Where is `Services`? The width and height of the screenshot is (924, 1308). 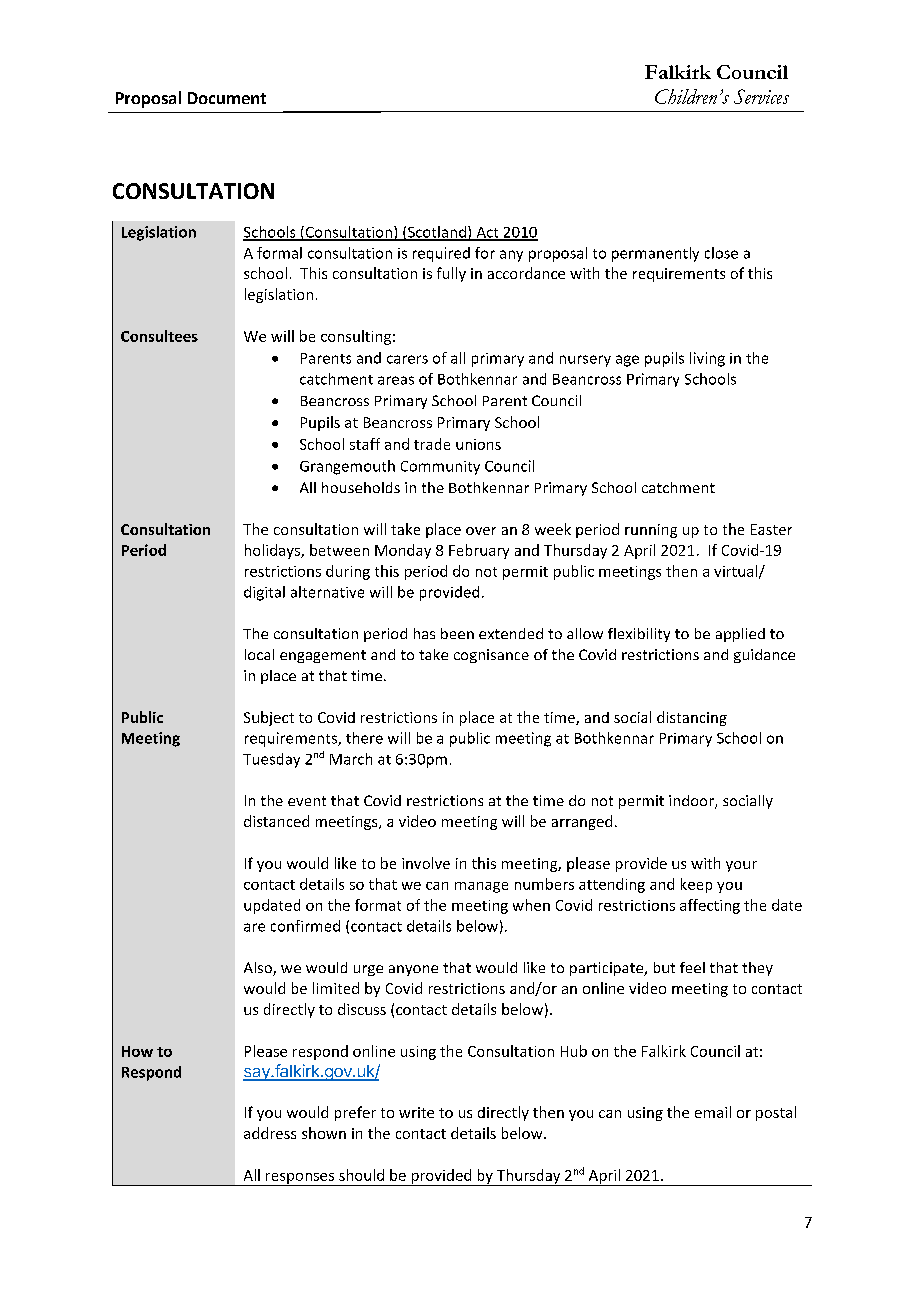
Services is located at coordinates (761, 96).
